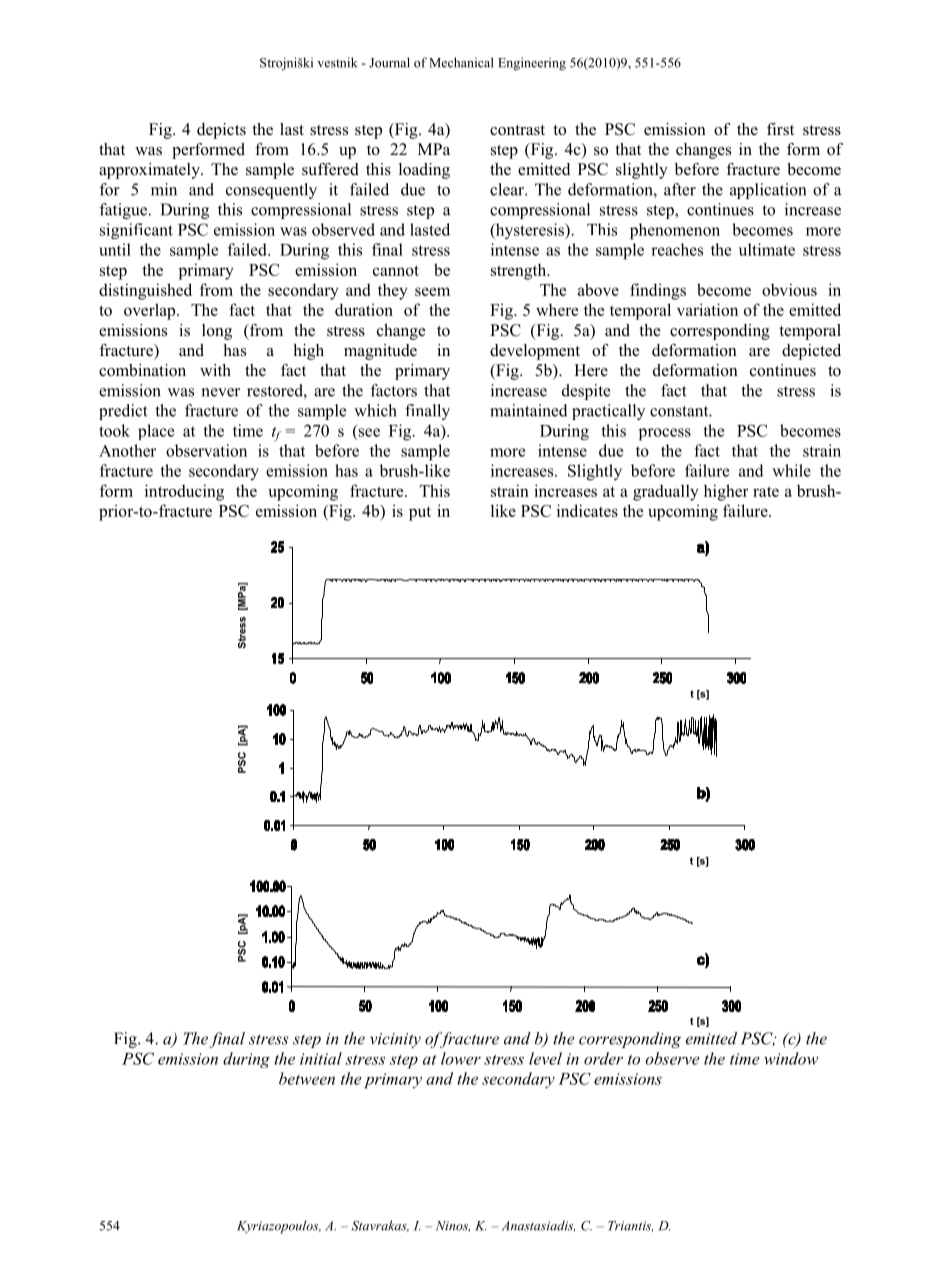 The image size is (941, 1288). I want to click on observation, so click(206, 450).
